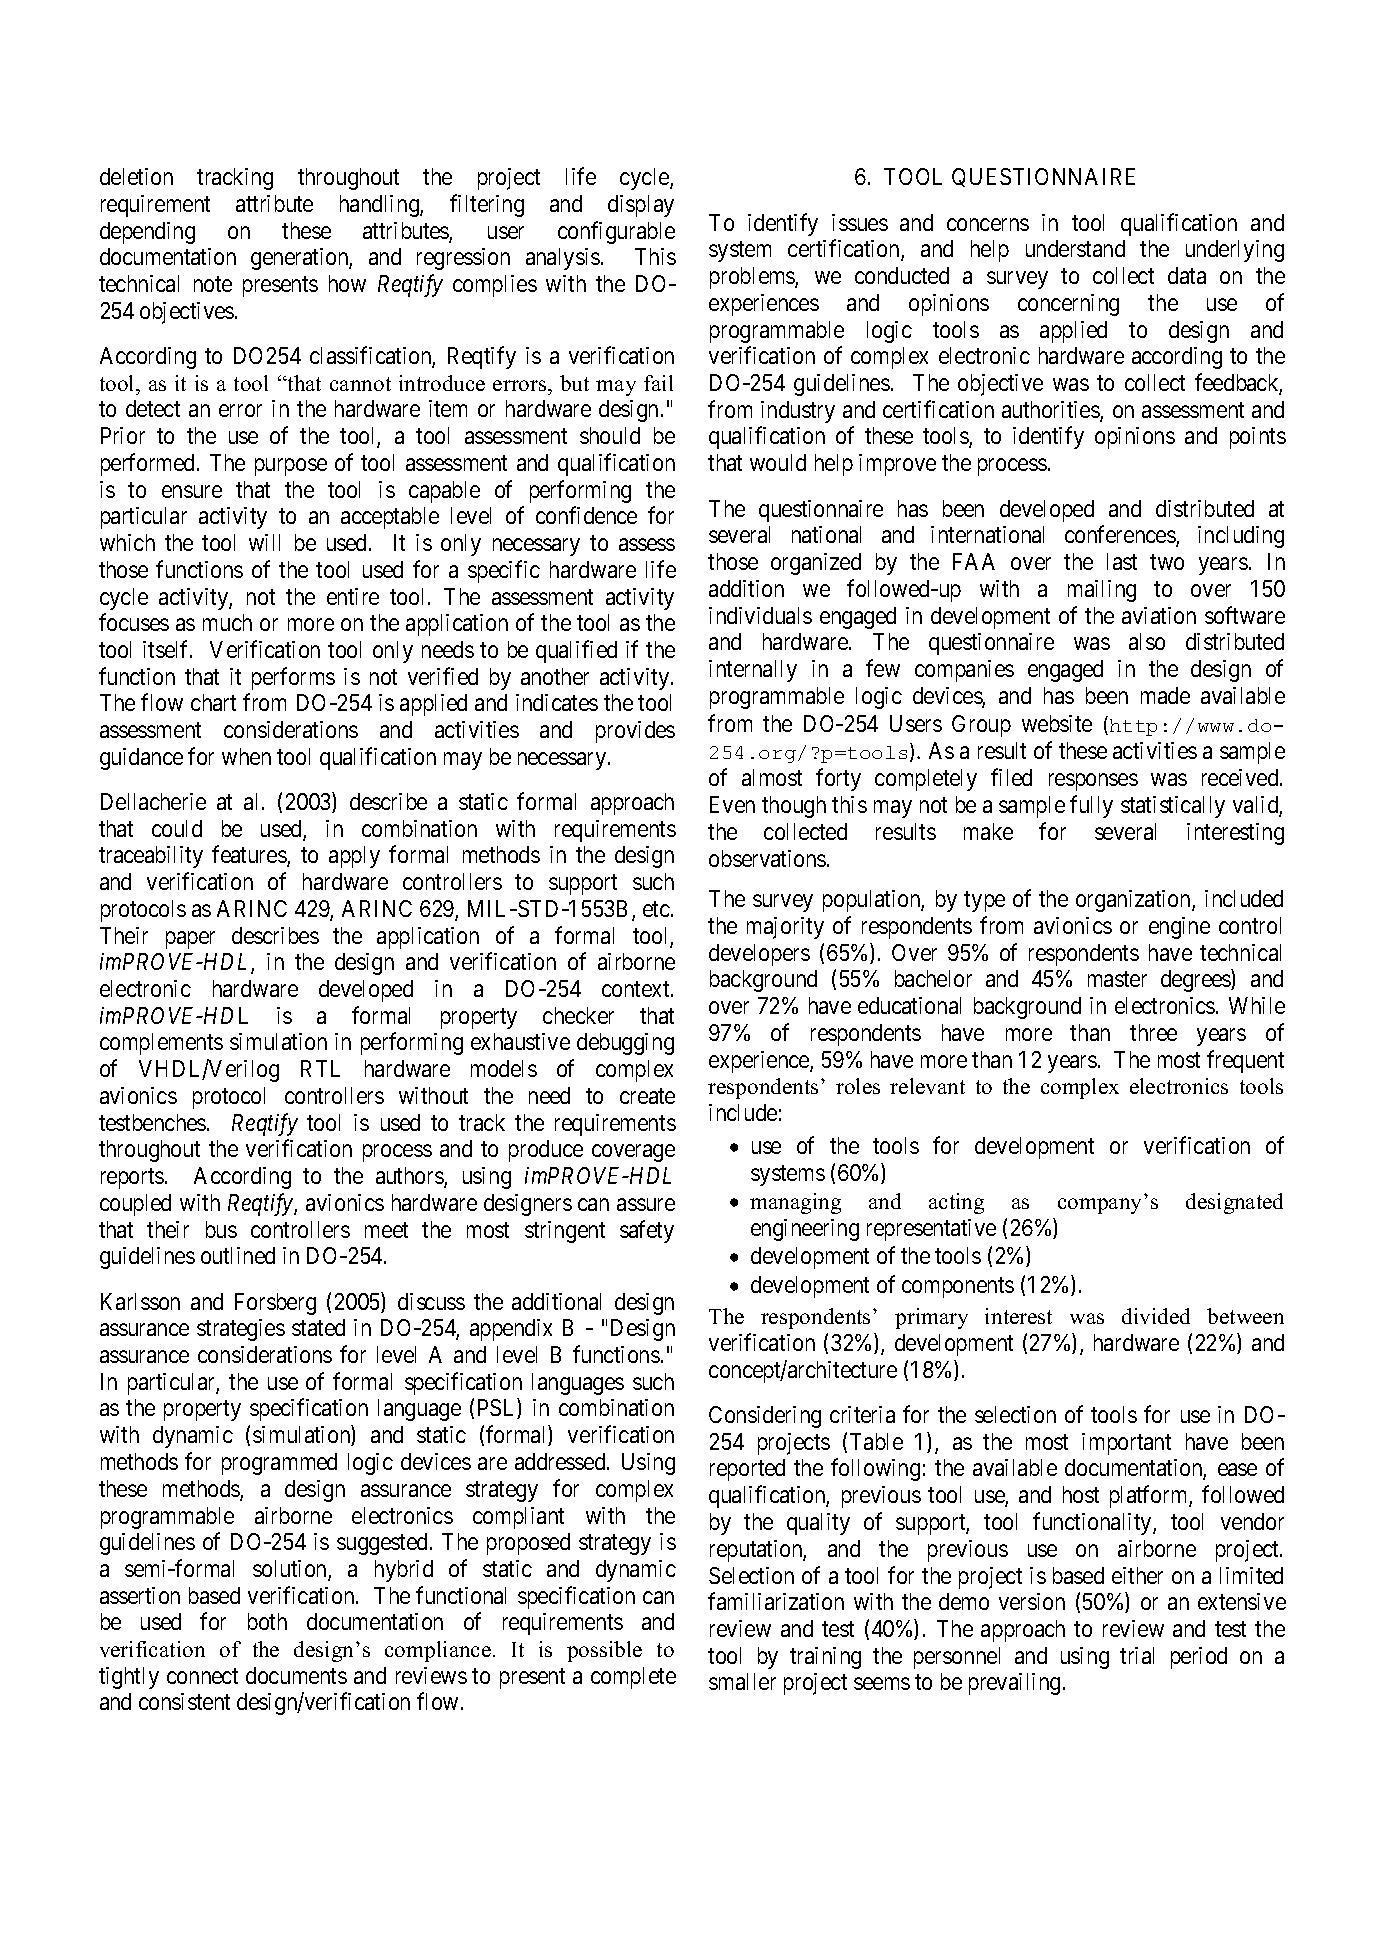 This screenshot has height=1957, width=1384. What do you see at coordinates (296, 1675) in the screenshot?
I see `documents` at bounding box center [296, 1675].
